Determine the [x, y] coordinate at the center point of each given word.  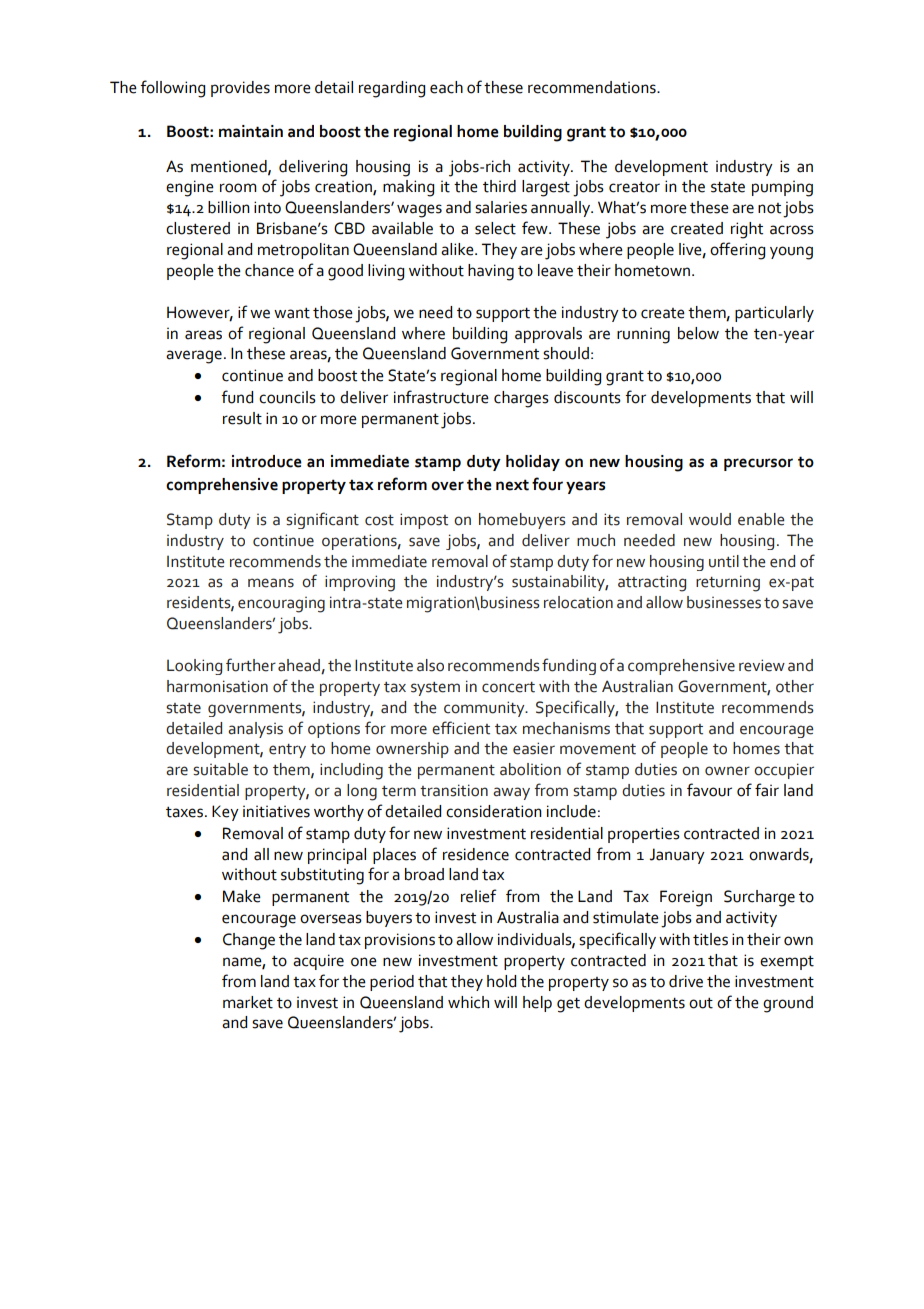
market [248, 1002]
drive [686, 981]
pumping [782, 188]
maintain [251, 131]
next [512, 485]
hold [501, 981]
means [271, 583]
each [446, 87]
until [724, 561]
